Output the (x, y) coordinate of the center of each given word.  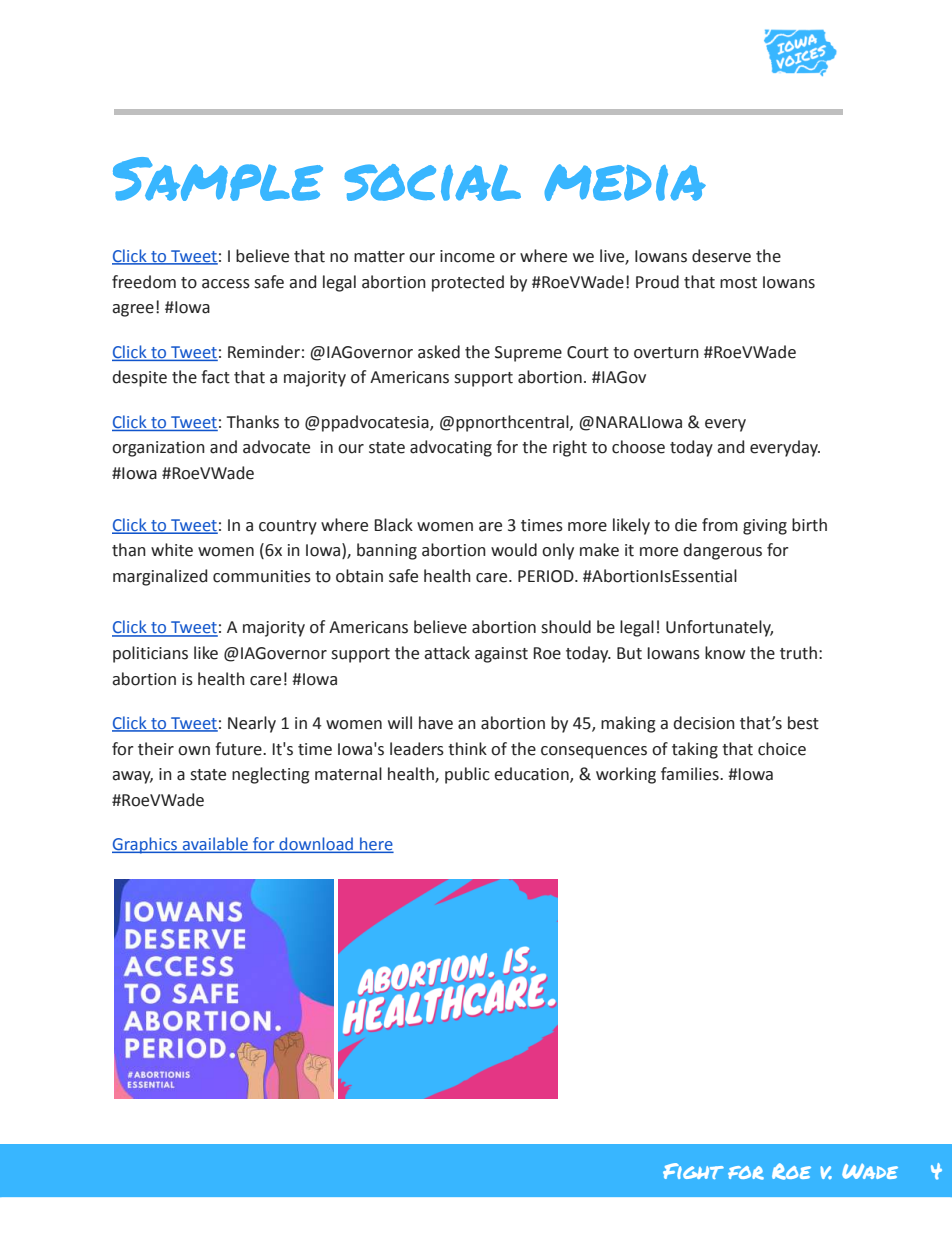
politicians (150, 654)
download (316, 845)
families (691, 774)
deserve (721, 256)
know (725, 653)
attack (447, 653)
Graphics (146, 845)
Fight (693, 1171)
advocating (451, 448)
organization (158, 449)
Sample (218, 179)
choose (638, 447)
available (215, 845)
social (432, 182)
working (626, 775)
